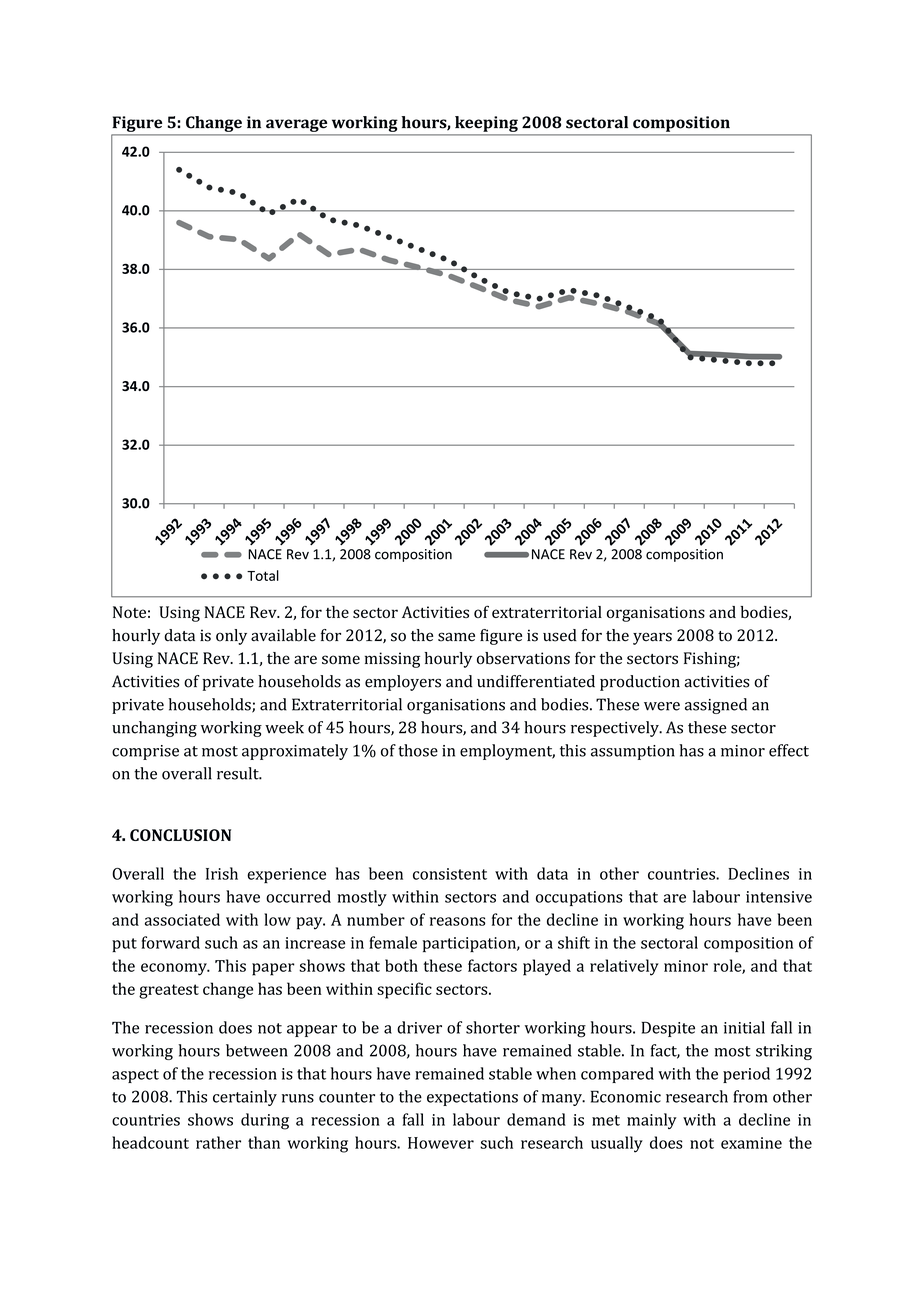  What do you see at coordinates (750, 1096) in the screenshot?
I see `from` at bounding box center [750, 1096].
